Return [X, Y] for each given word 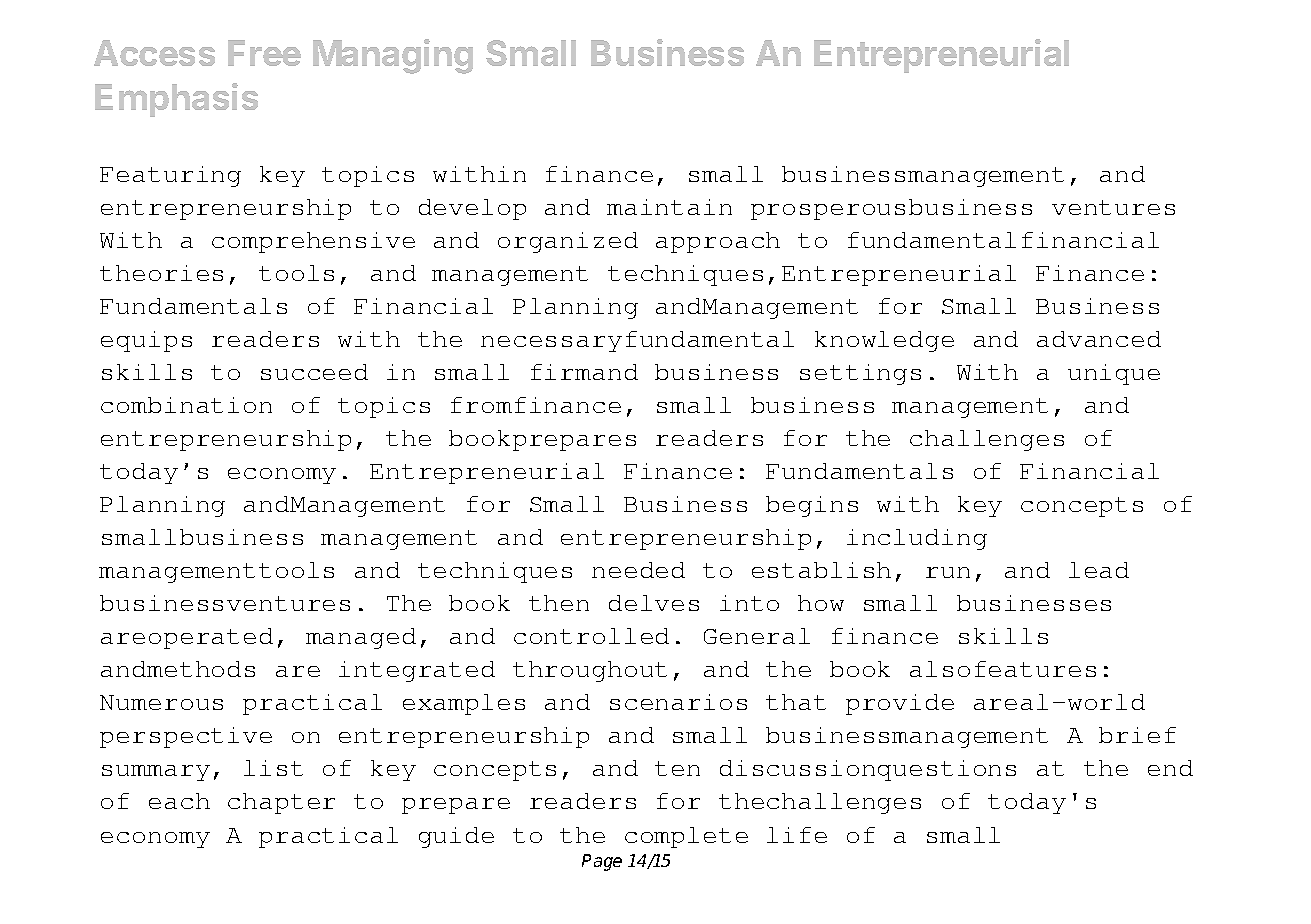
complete [686, 837]
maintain [669, 207]
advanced [1099, 339]
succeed [314, 372]
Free [264, 53]
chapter [281, 803]
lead [1099, 570]
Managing [393, 56]
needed [638, 570]
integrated [417, 671]
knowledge [884, 341]
